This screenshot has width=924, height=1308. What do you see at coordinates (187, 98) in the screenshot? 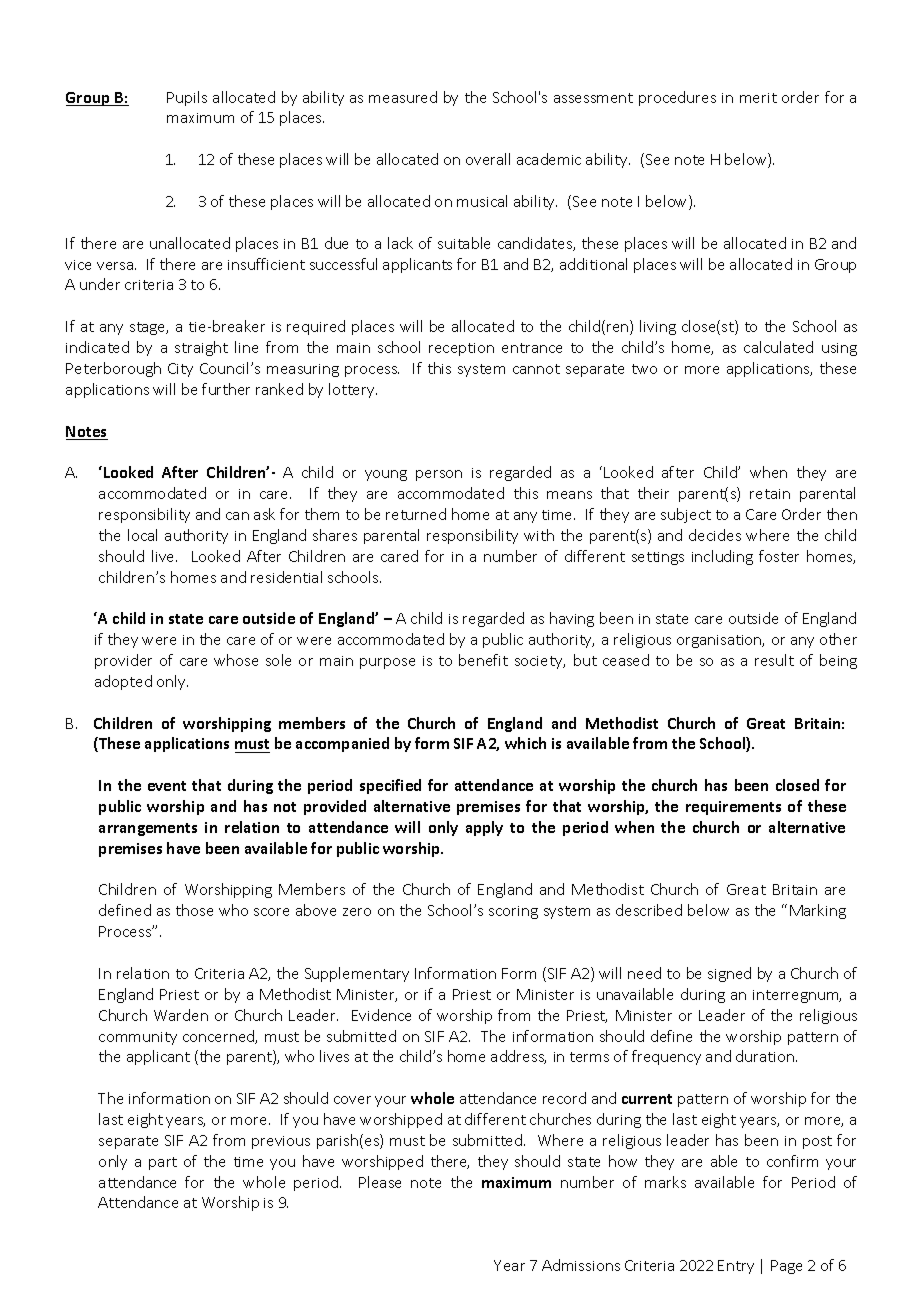
I see `Pupils` at bounding box center [187, 98].
